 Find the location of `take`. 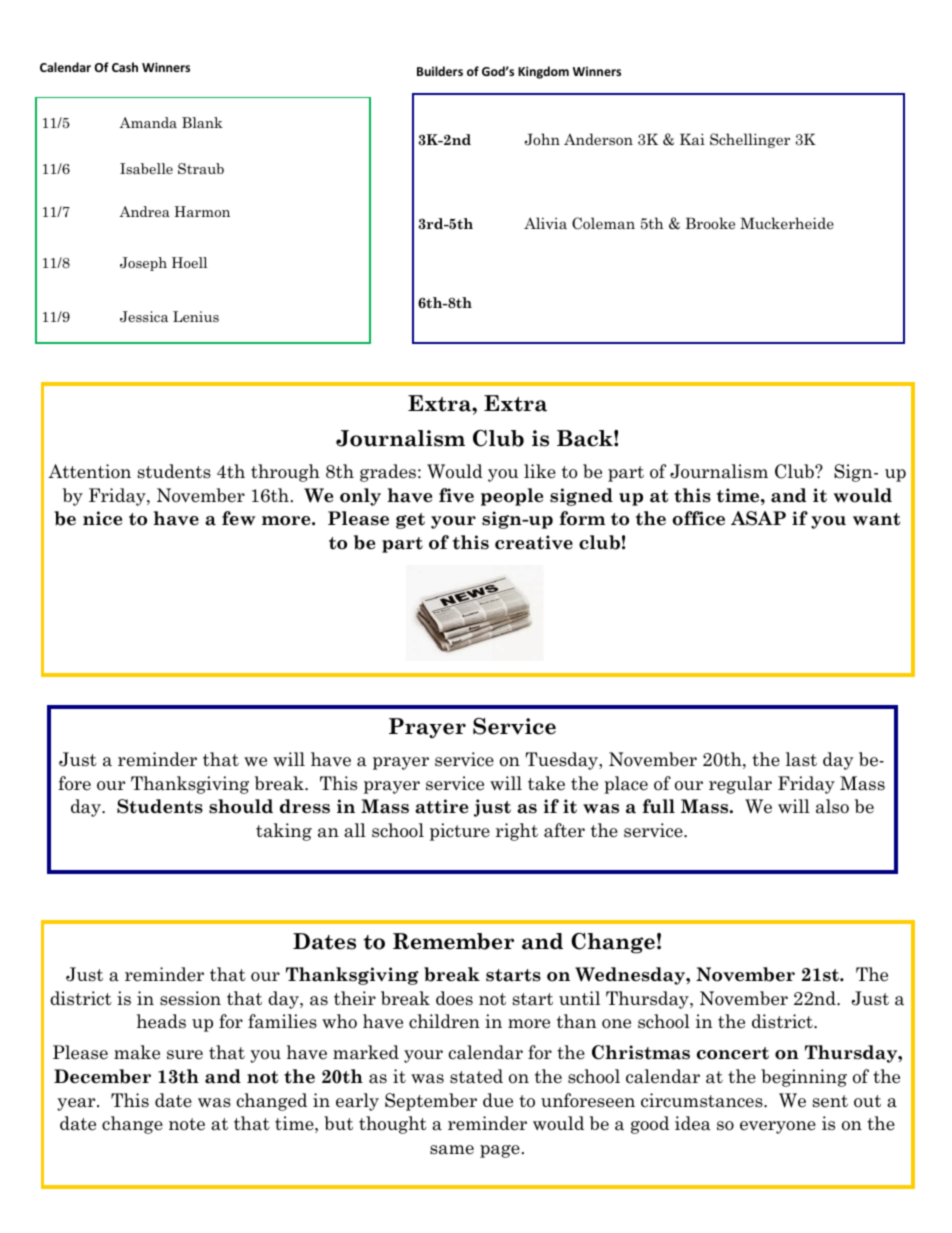

take is located at coordinates (546, 783).
